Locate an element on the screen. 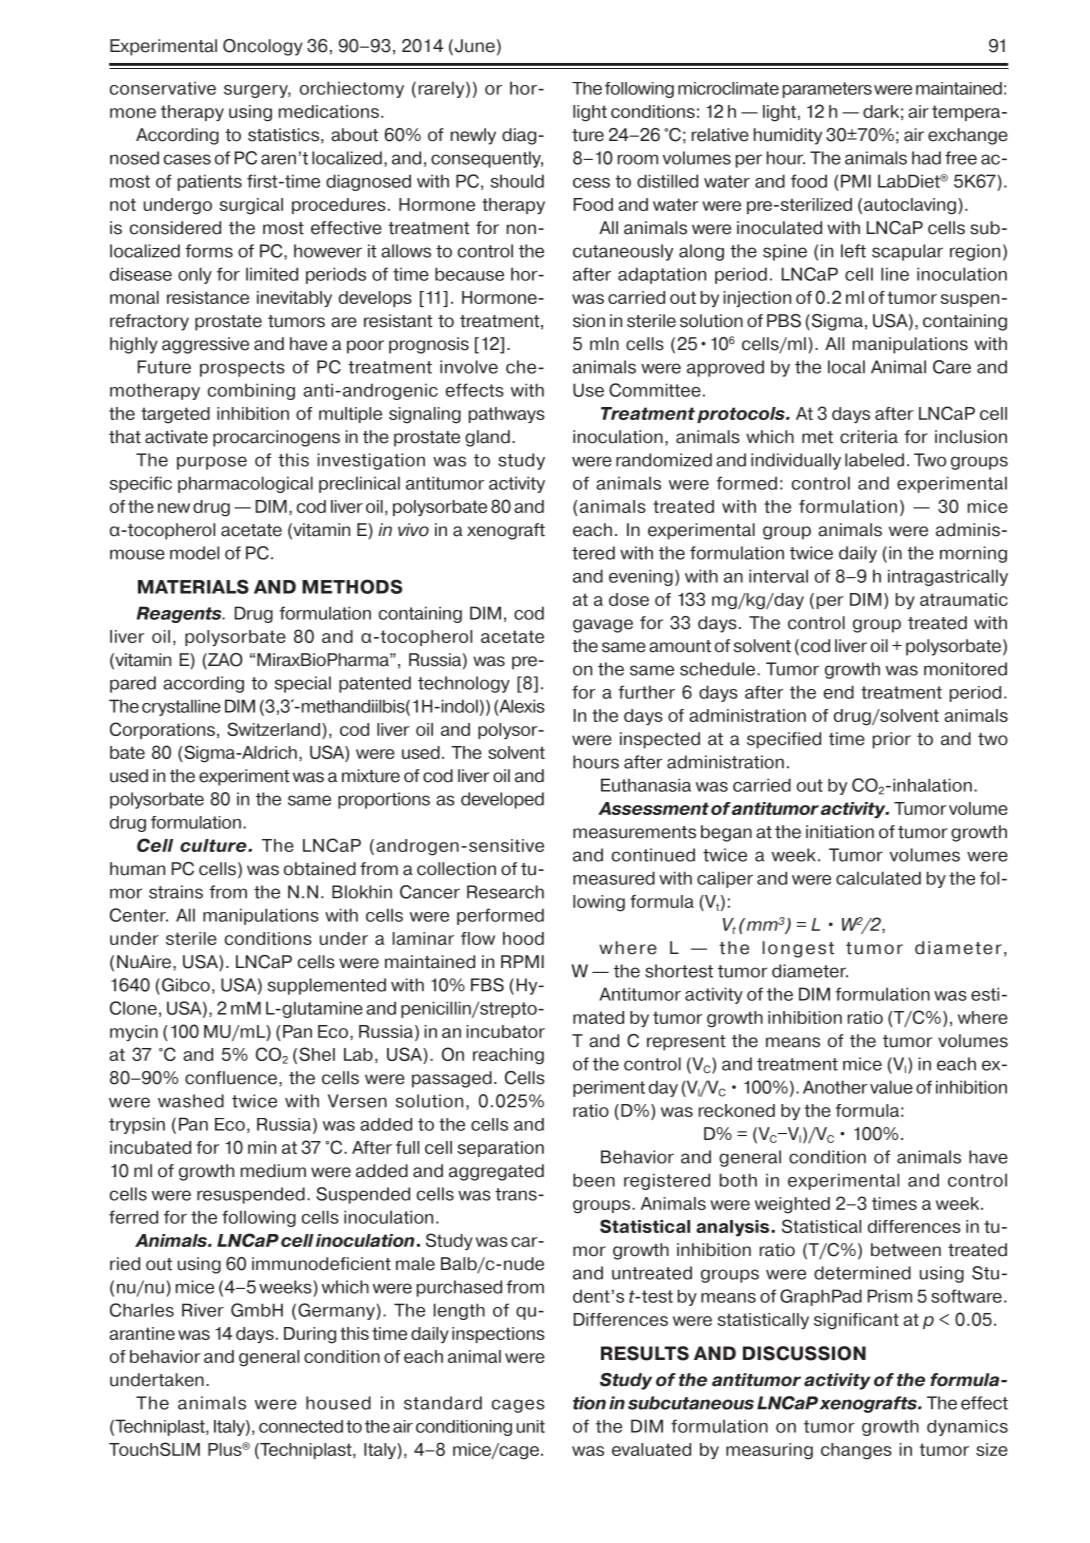 This screenshot has height=1543, width=1090. medium is located at coordinates (273, 1171).
